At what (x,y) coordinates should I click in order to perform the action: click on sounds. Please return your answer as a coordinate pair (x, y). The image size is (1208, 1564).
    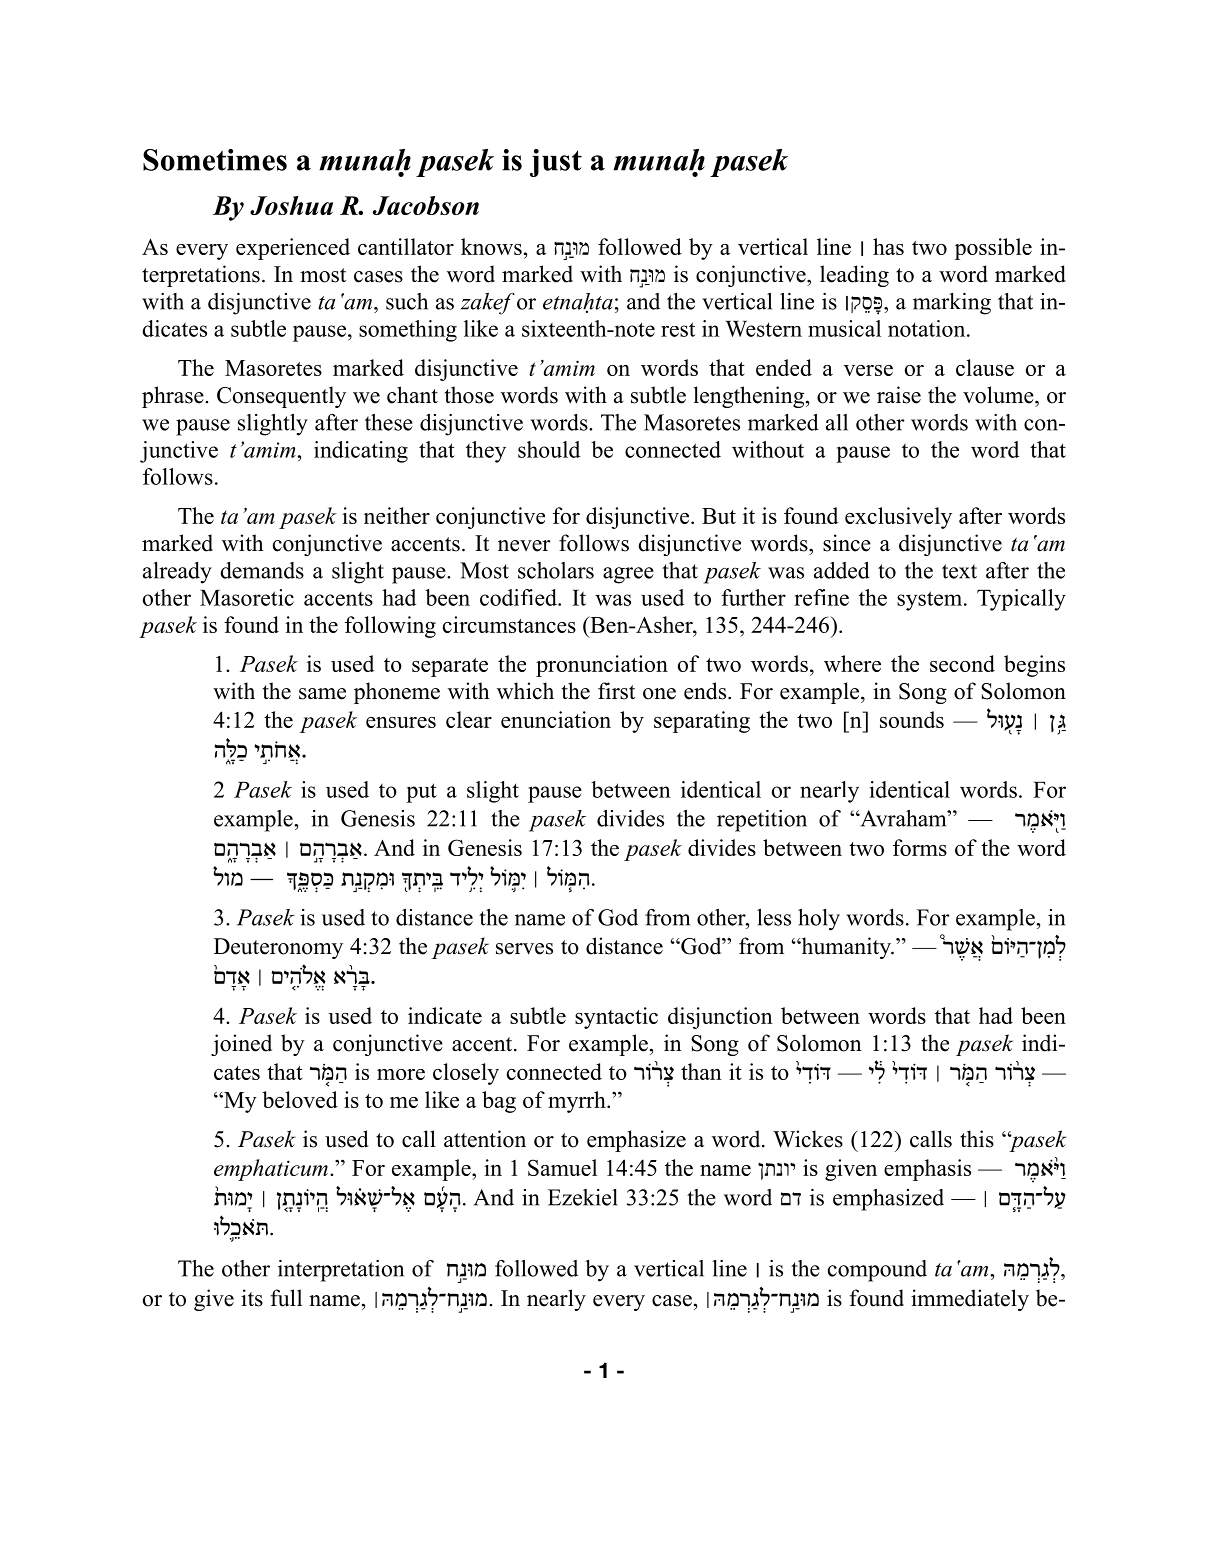
    Looking at the image, I should click on (912, 719).
